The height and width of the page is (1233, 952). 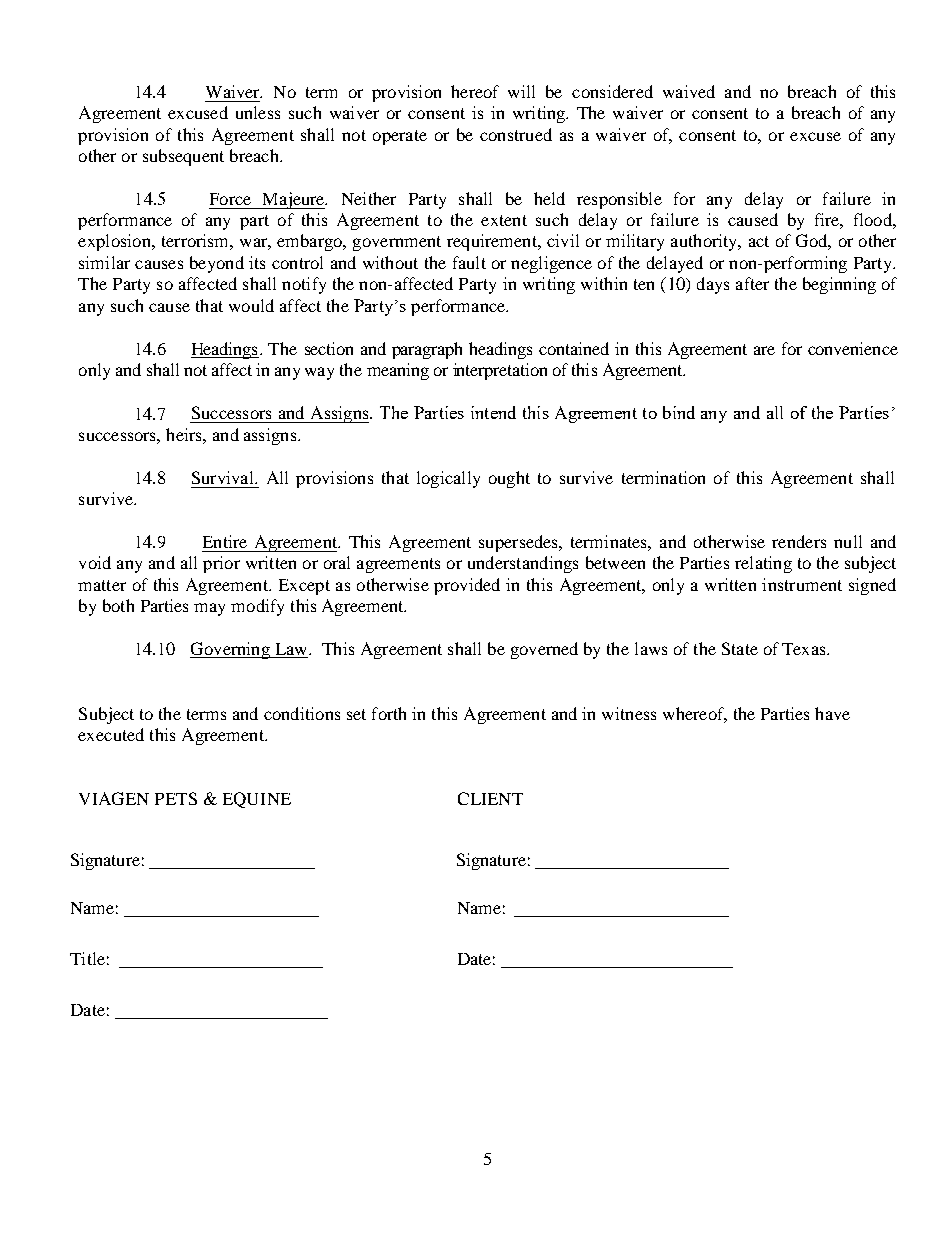 What do you see at coordinates (183, 157) in the page?
I see `subsequent` at bounding box center [183, 157].
